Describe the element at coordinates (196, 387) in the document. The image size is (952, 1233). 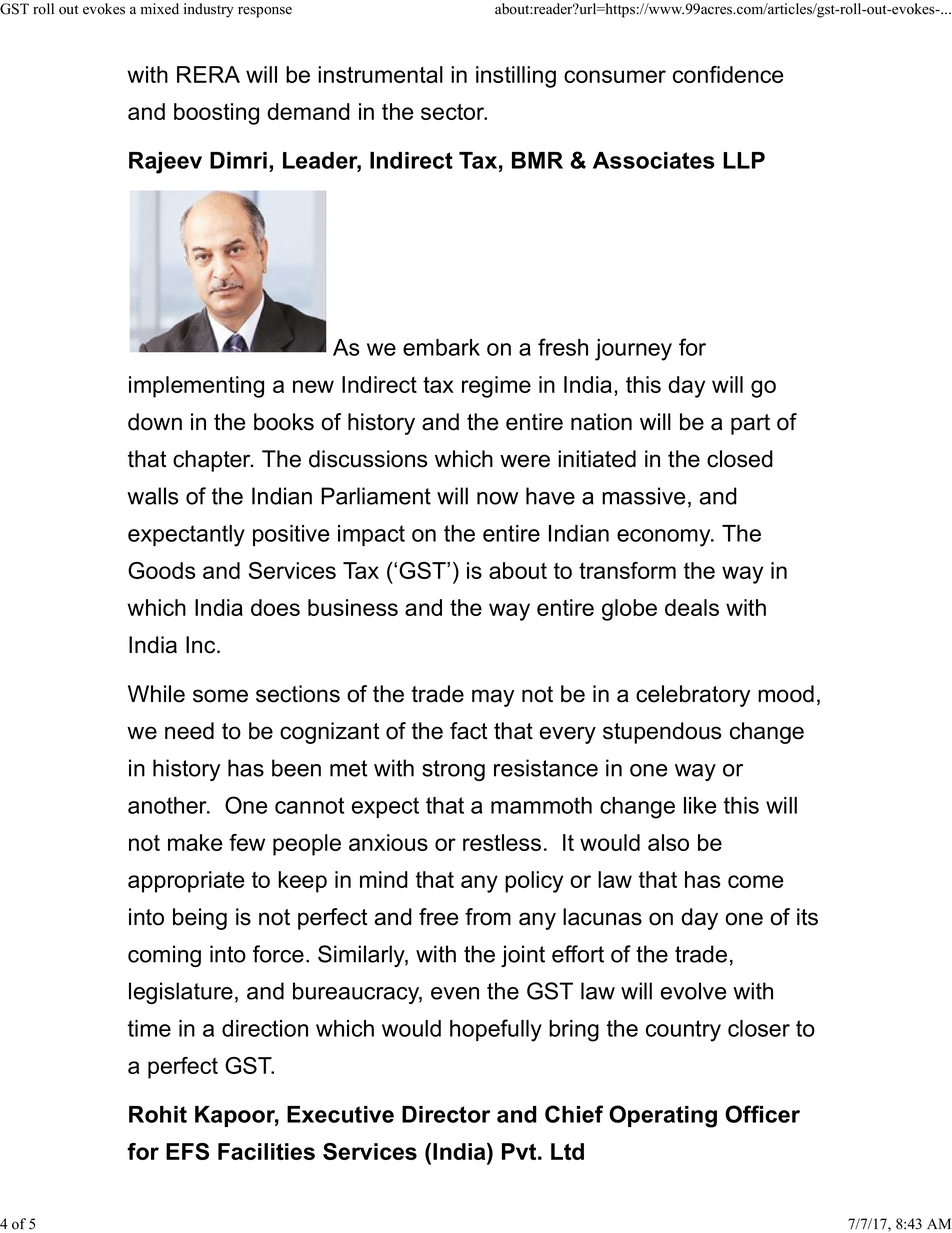
I see `implementing` at that location.
